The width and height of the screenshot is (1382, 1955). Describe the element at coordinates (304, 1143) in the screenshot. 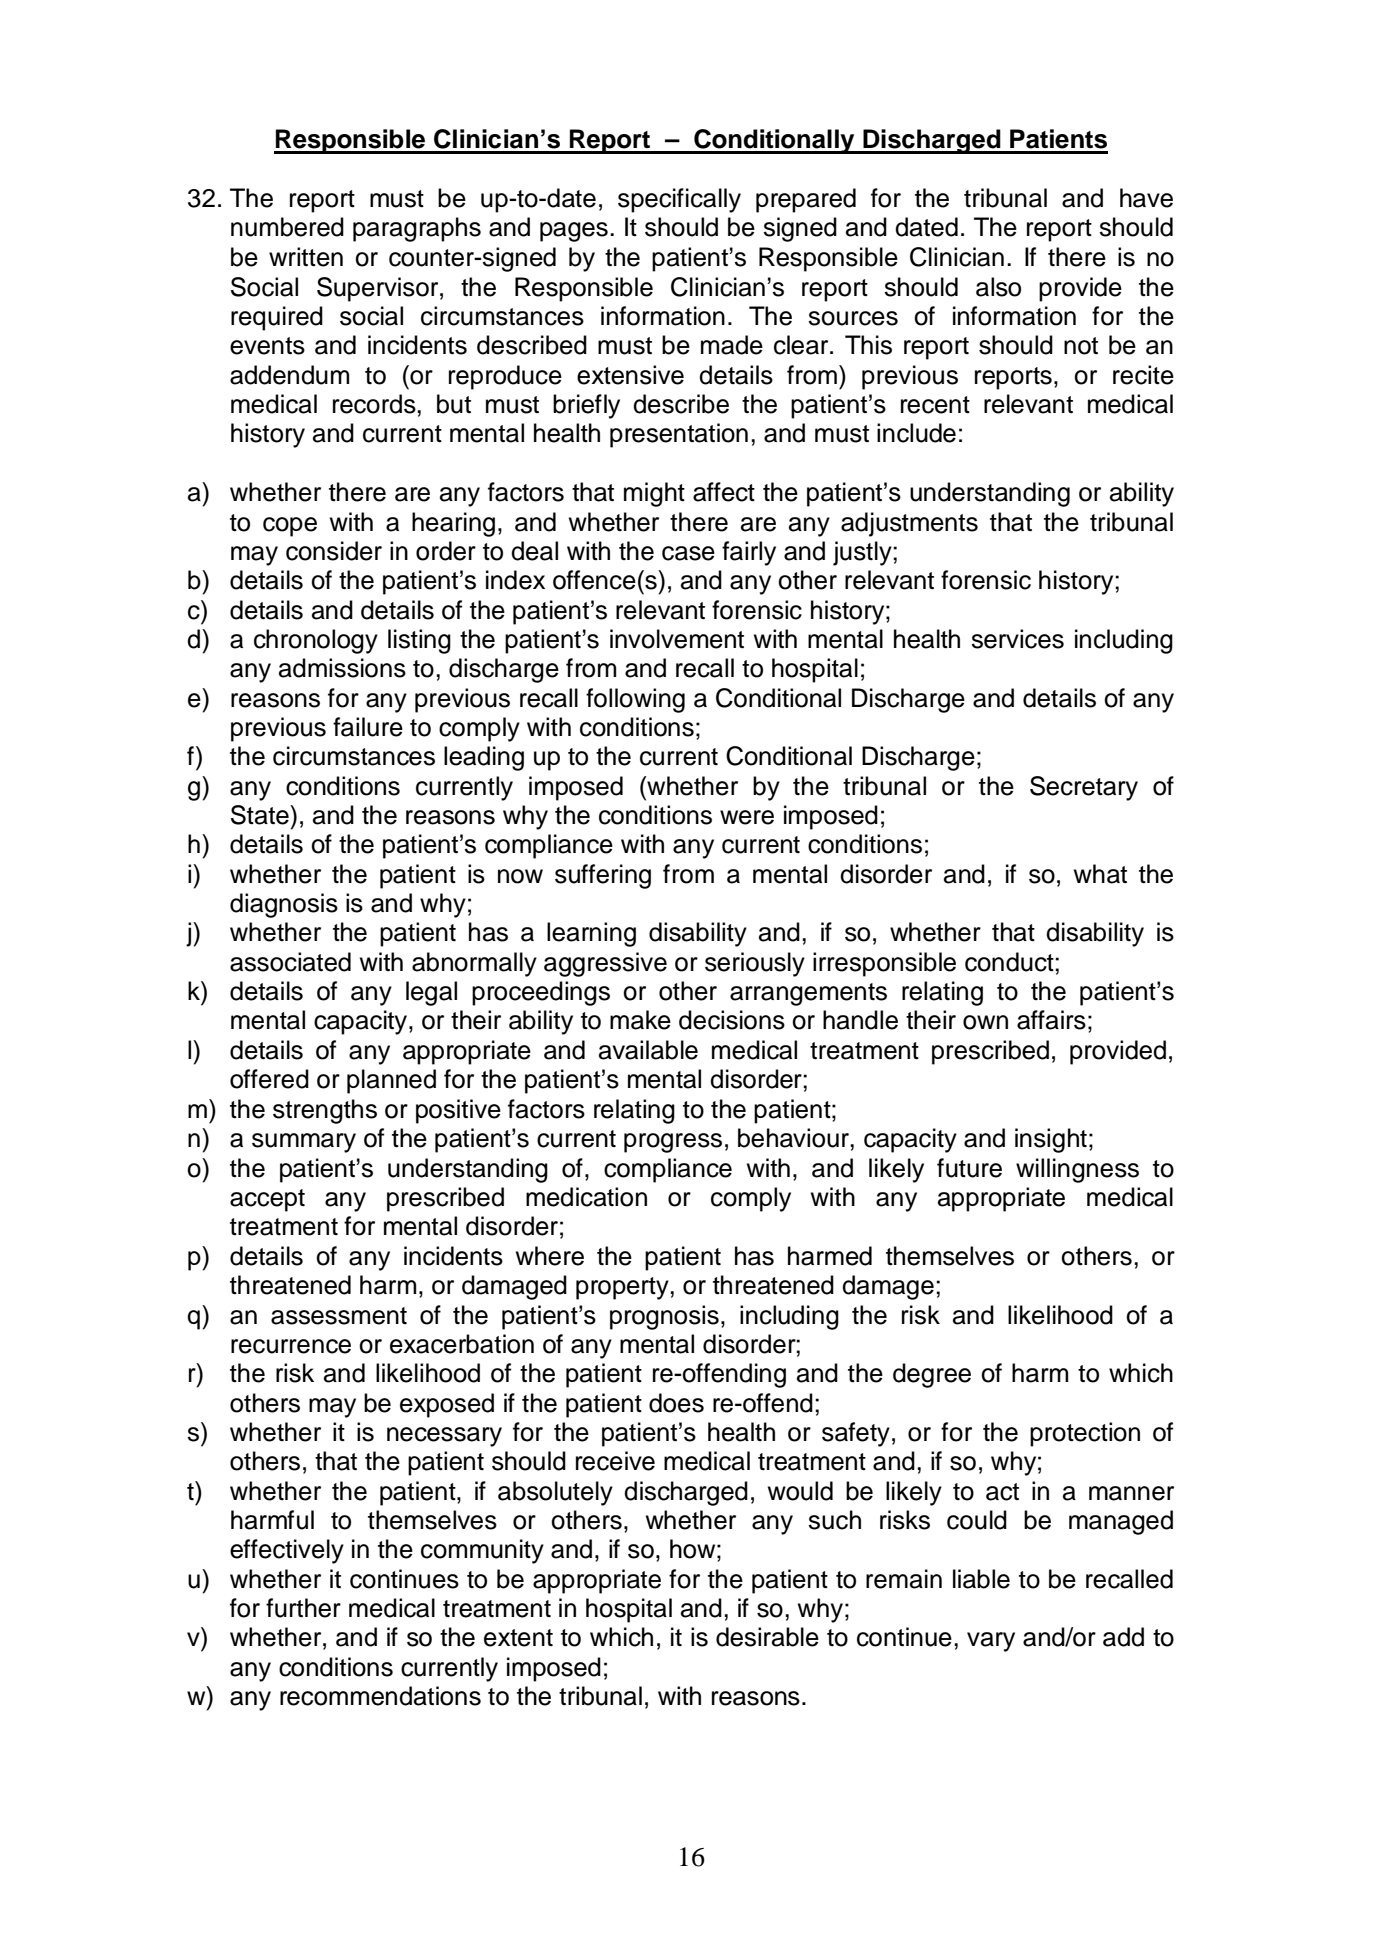

I see `summary` at that location.
